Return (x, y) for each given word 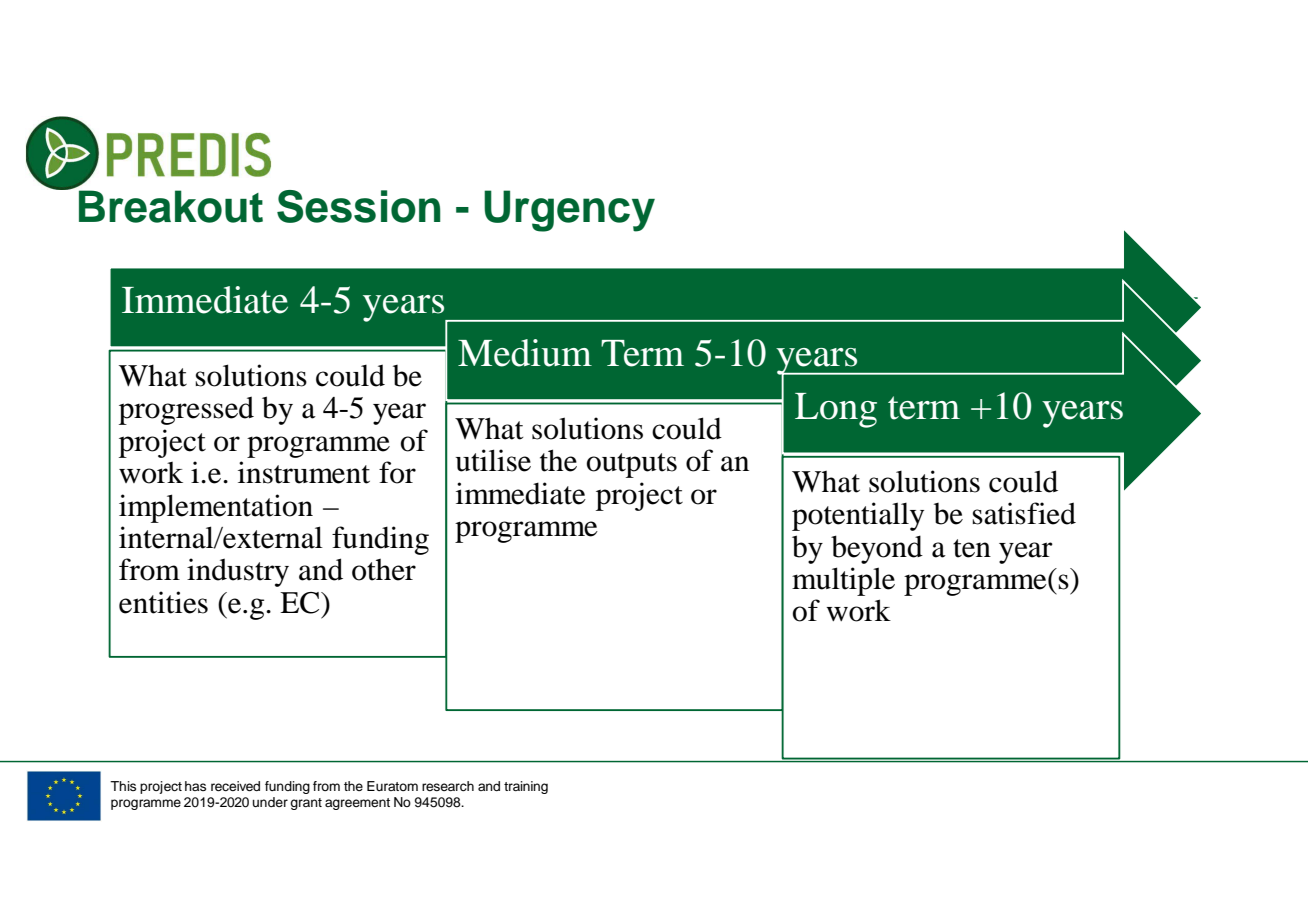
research (448, 786)
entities (163, 602)
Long (836, 410)
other (384, 570)
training (526, 787)
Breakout (171, 206)
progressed (186, 410)
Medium (525, 353)
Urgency (569, 211)
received (235, 786)
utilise (493, 460)
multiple (843, 581)
